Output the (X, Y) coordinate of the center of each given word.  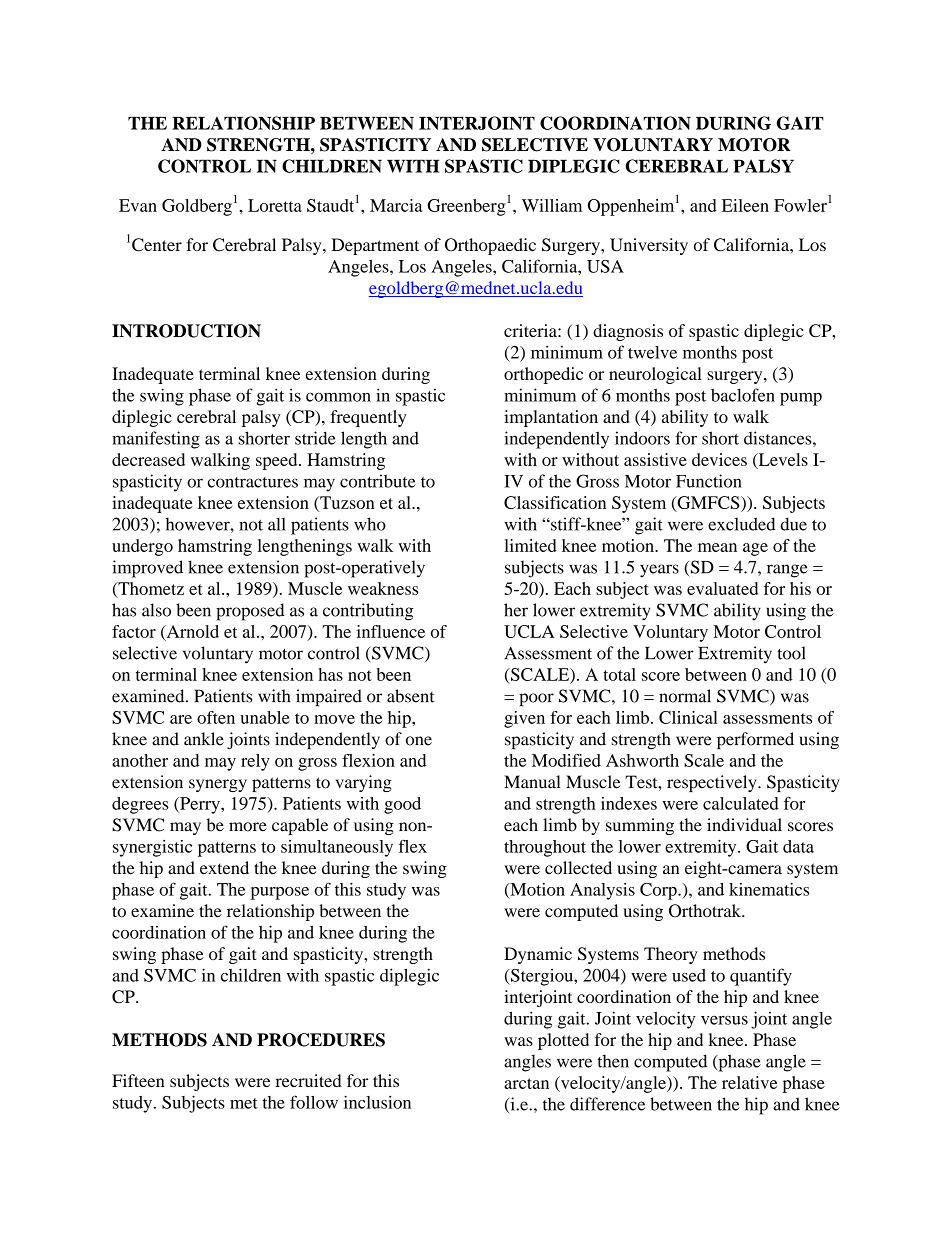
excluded (741, 524)
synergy (218, 785)
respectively (713, 783)
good (402, 805)
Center (157, 245)
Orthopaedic (490, 246)
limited (530, 545)
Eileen (745, 205)
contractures (253, 482)
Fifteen (138, 1080)
